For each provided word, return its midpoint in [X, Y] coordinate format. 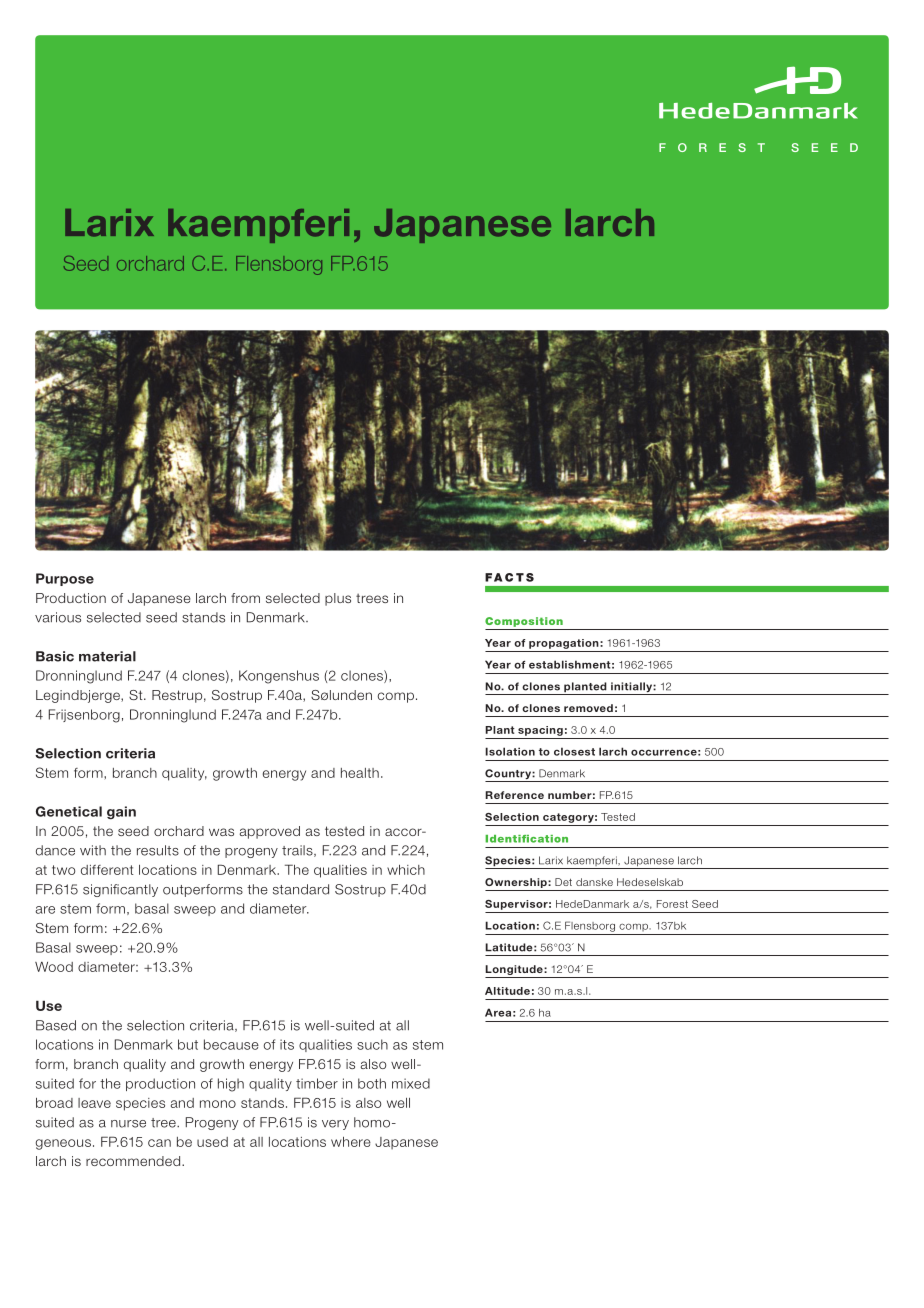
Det [563, 882]
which [406, 870]
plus [338, 599]
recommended [134, 1161]
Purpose [65, 579]
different [107, 870]
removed [588, 708]
